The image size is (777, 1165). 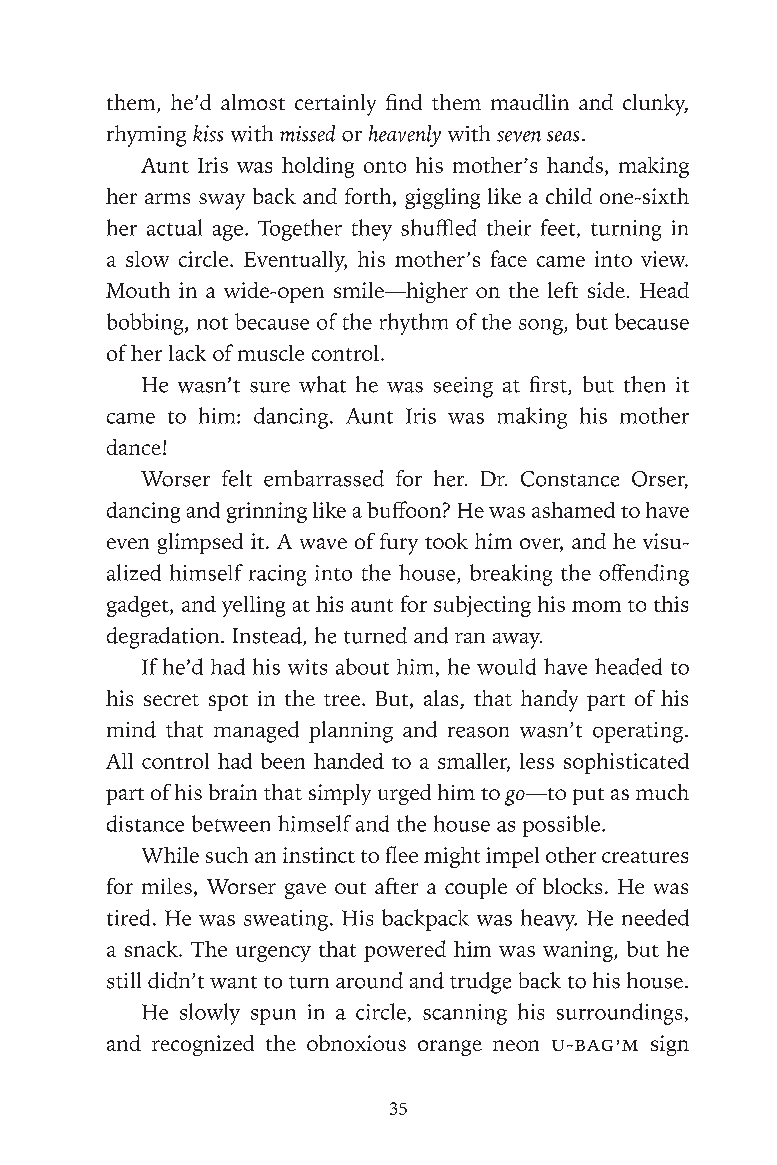 What do you see at coordinates (399, 544) in the screenshot?
I see `fury` at bounding box center [399, 544].
